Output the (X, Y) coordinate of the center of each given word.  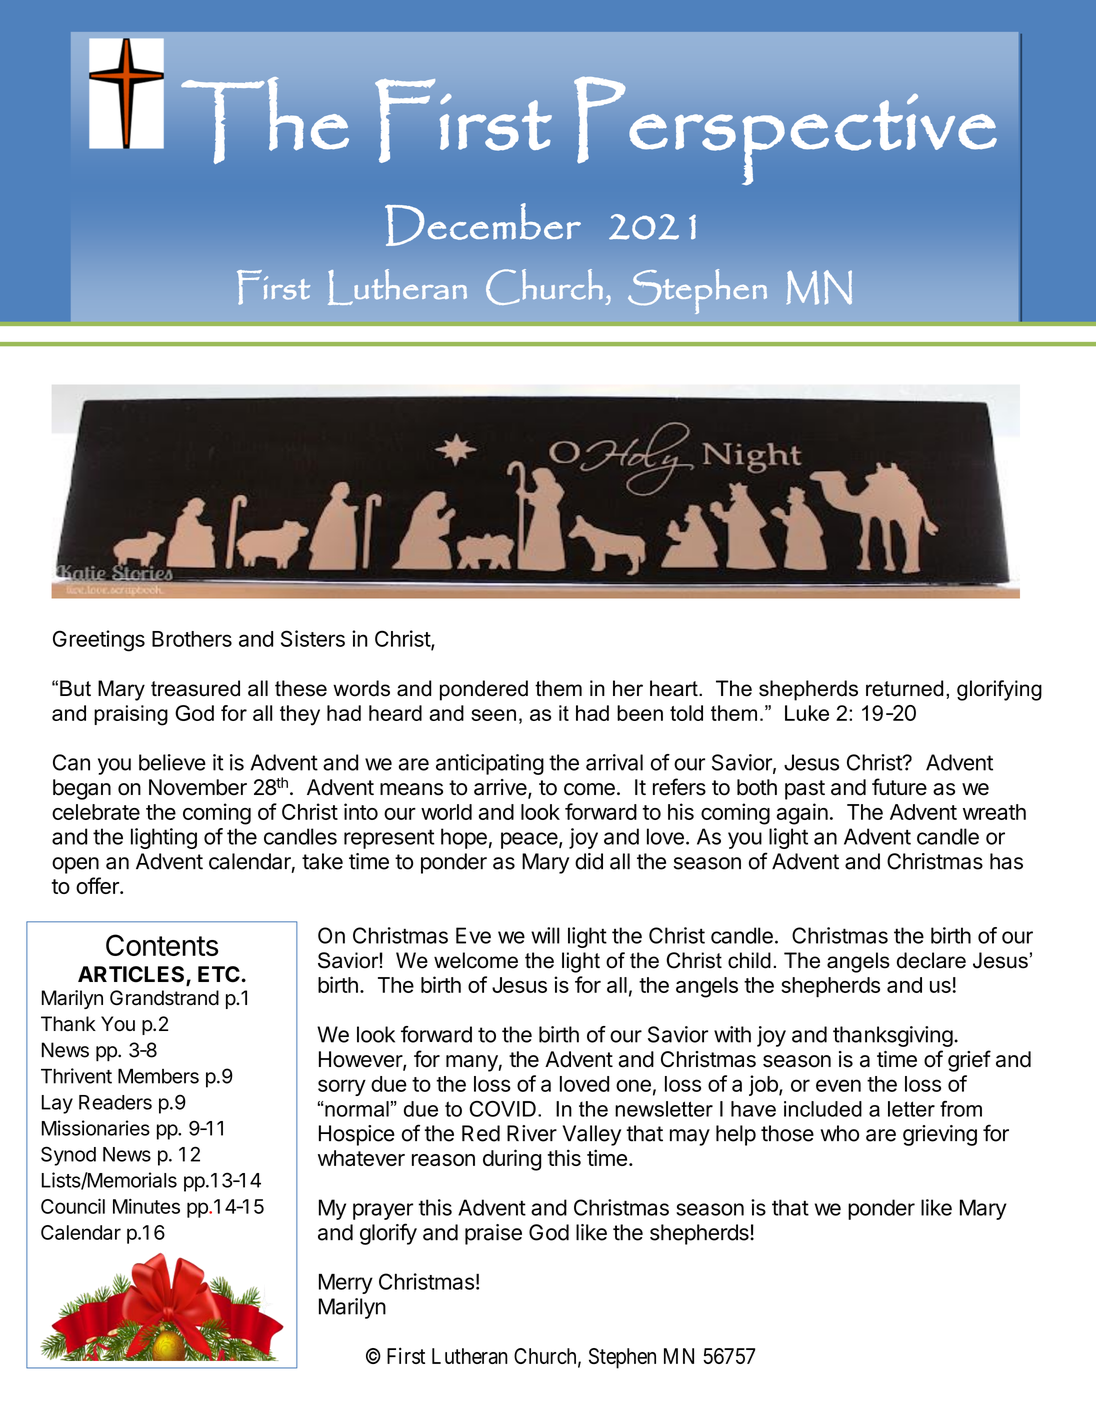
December (483, 224)
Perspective (785, 130)
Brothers (192, 639)
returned (904, 688)
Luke (807, 713)
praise (493, 1234)
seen (493, 715)
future (899, 787)
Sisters (313, 638)
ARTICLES (132, 975)
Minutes (146, 1206)
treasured (195, 688)
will (545, 935)
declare (931, 960)
